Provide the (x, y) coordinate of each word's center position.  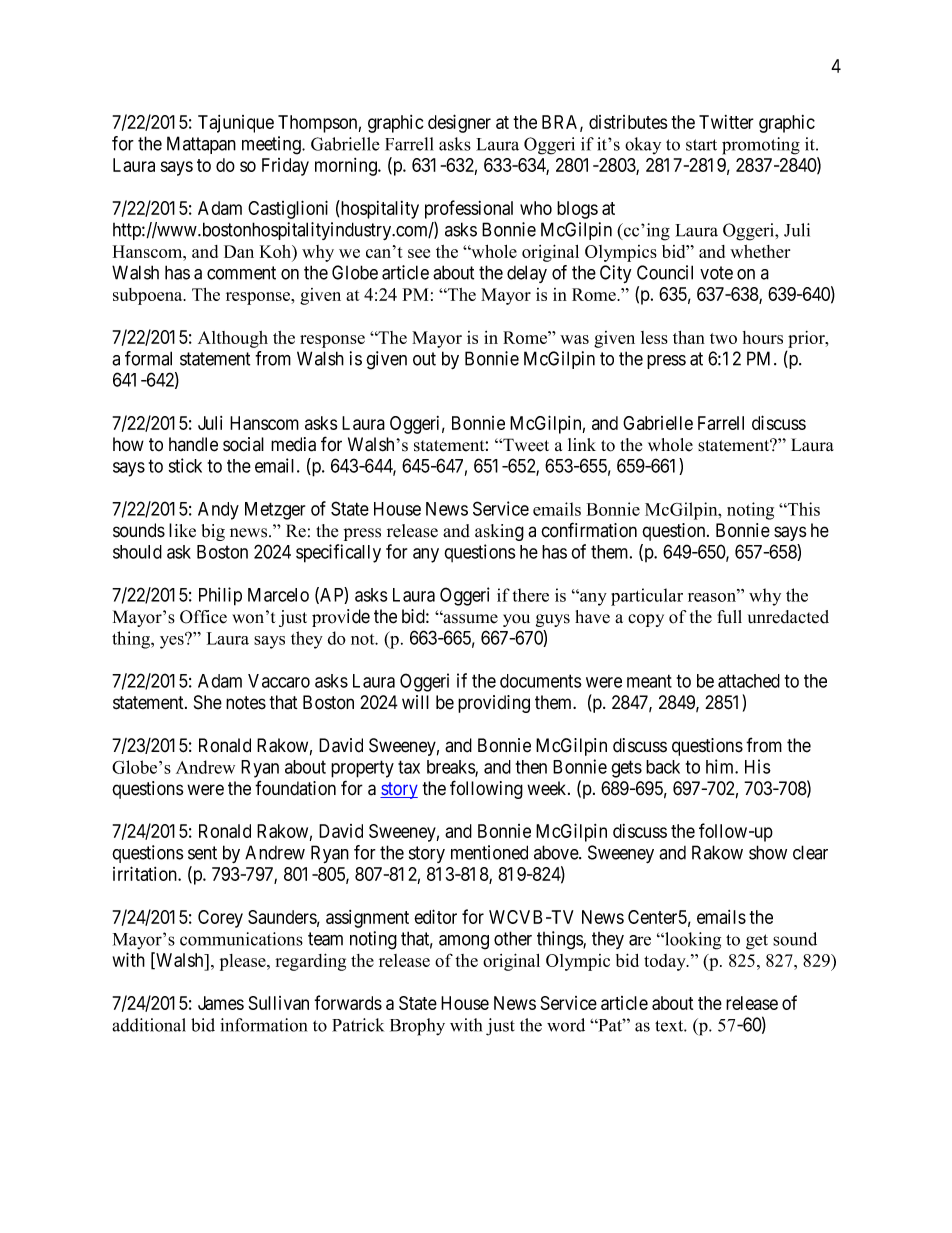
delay (527, 274)
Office (203, 617)
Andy (218, 511)
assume (469, 618)
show (768, 852)
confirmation (589, 530)
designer (459, 123)
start (701, 145)
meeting (272, 145)
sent (202, 853)
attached (749, 681)
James (221, 1003)
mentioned (489, 852)
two (723, 338)
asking (499, 532)
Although (233, 339)
